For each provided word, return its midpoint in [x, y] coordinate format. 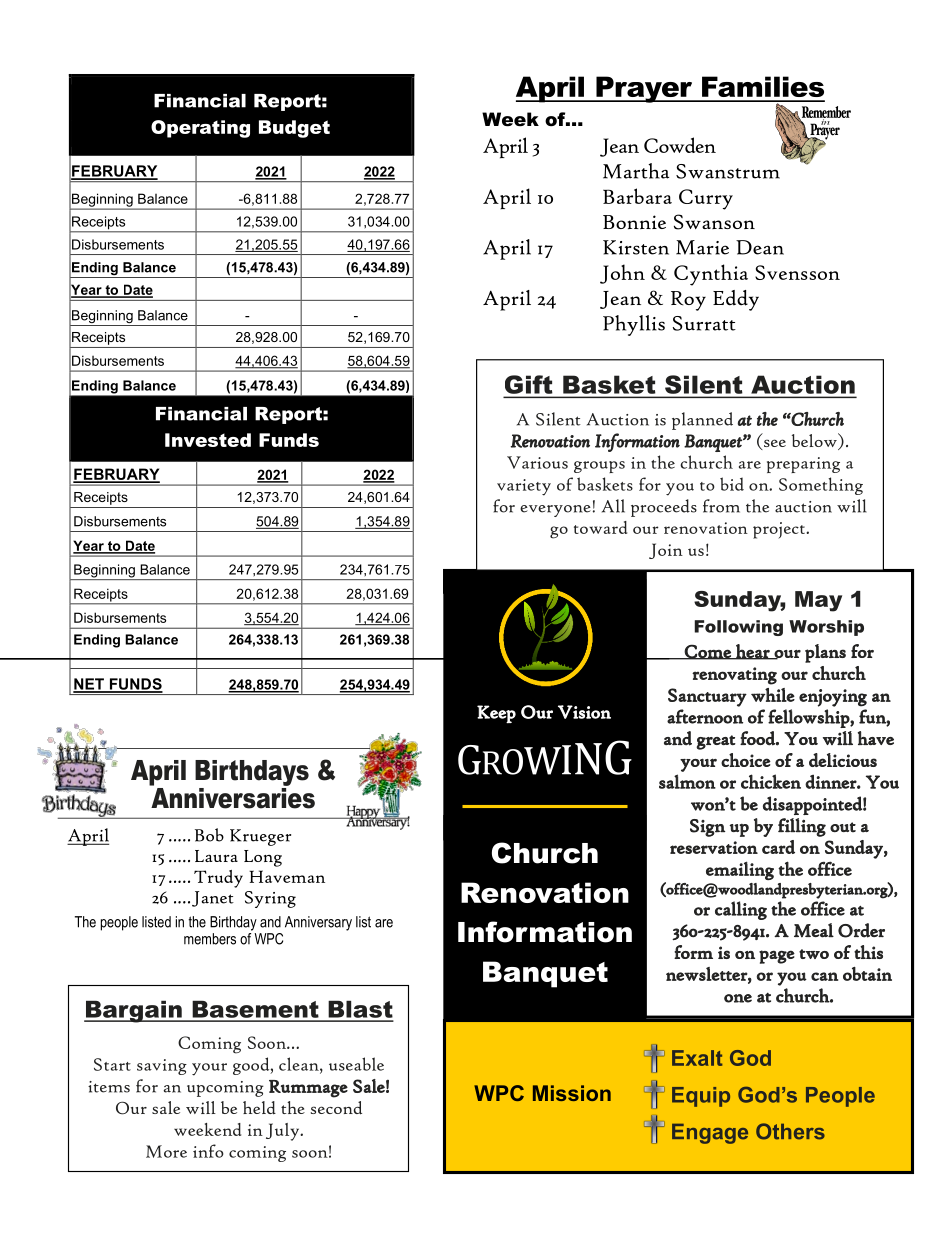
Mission [572, 1093]
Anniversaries [232, 797]
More [166, 1151]
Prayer [644, 89]
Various [537, 462]
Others [790, 1131]
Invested [208, 440]
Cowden [680, 145]
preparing [803, 465]
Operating [200, 129]
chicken [771, 781]
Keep [496, 714]
